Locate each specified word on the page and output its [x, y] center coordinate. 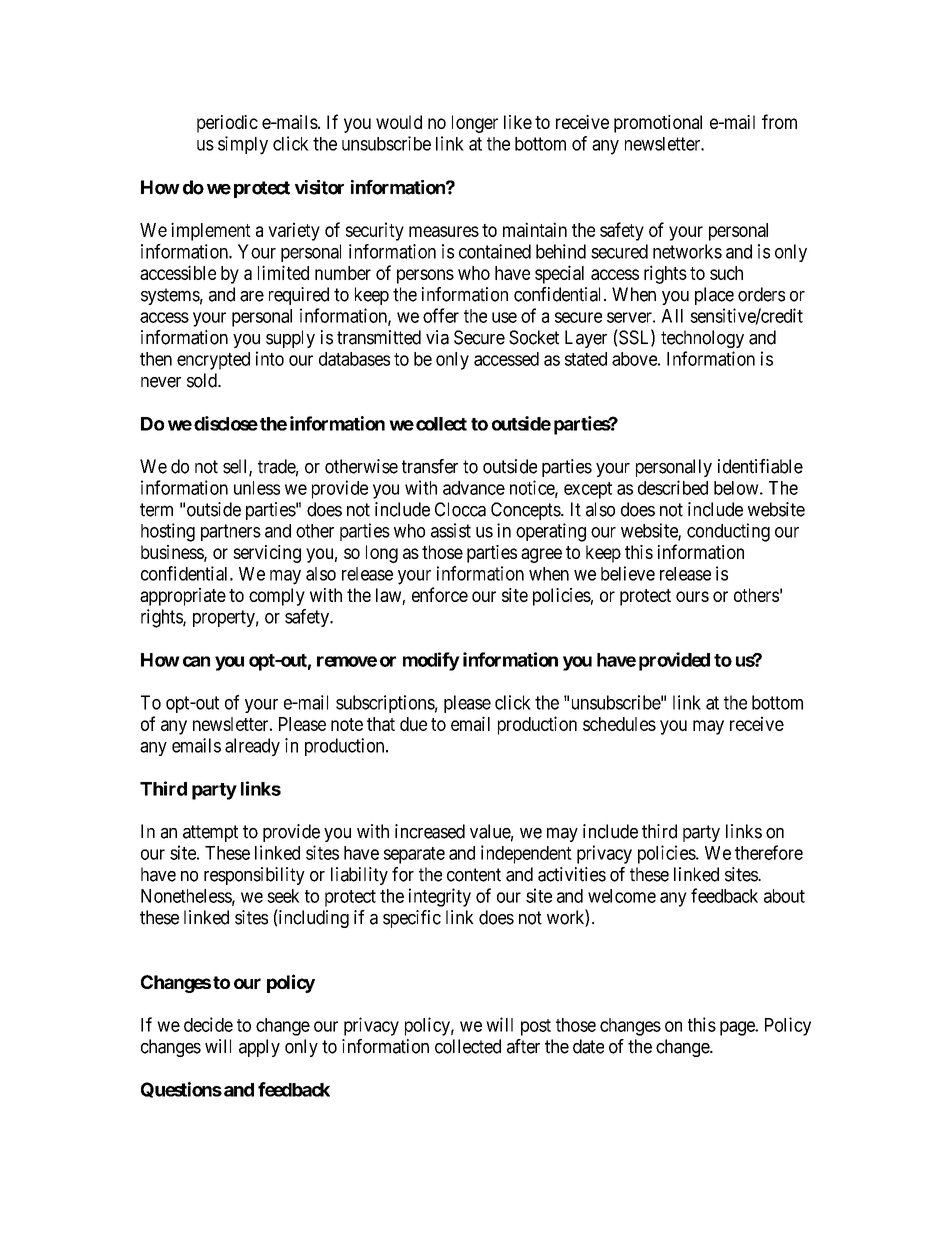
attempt [210, 833]
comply [277, 597]
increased [430, 831]
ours [692, 596]
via [437, 337]
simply [243, 145]
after [523, 1046]
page [738, 1028]
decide [208, 1024]
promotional [658, 124]
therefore [769, 852]
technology [702, 339]
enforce [440, 594]
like [518, 122]
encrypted [213, 361]
